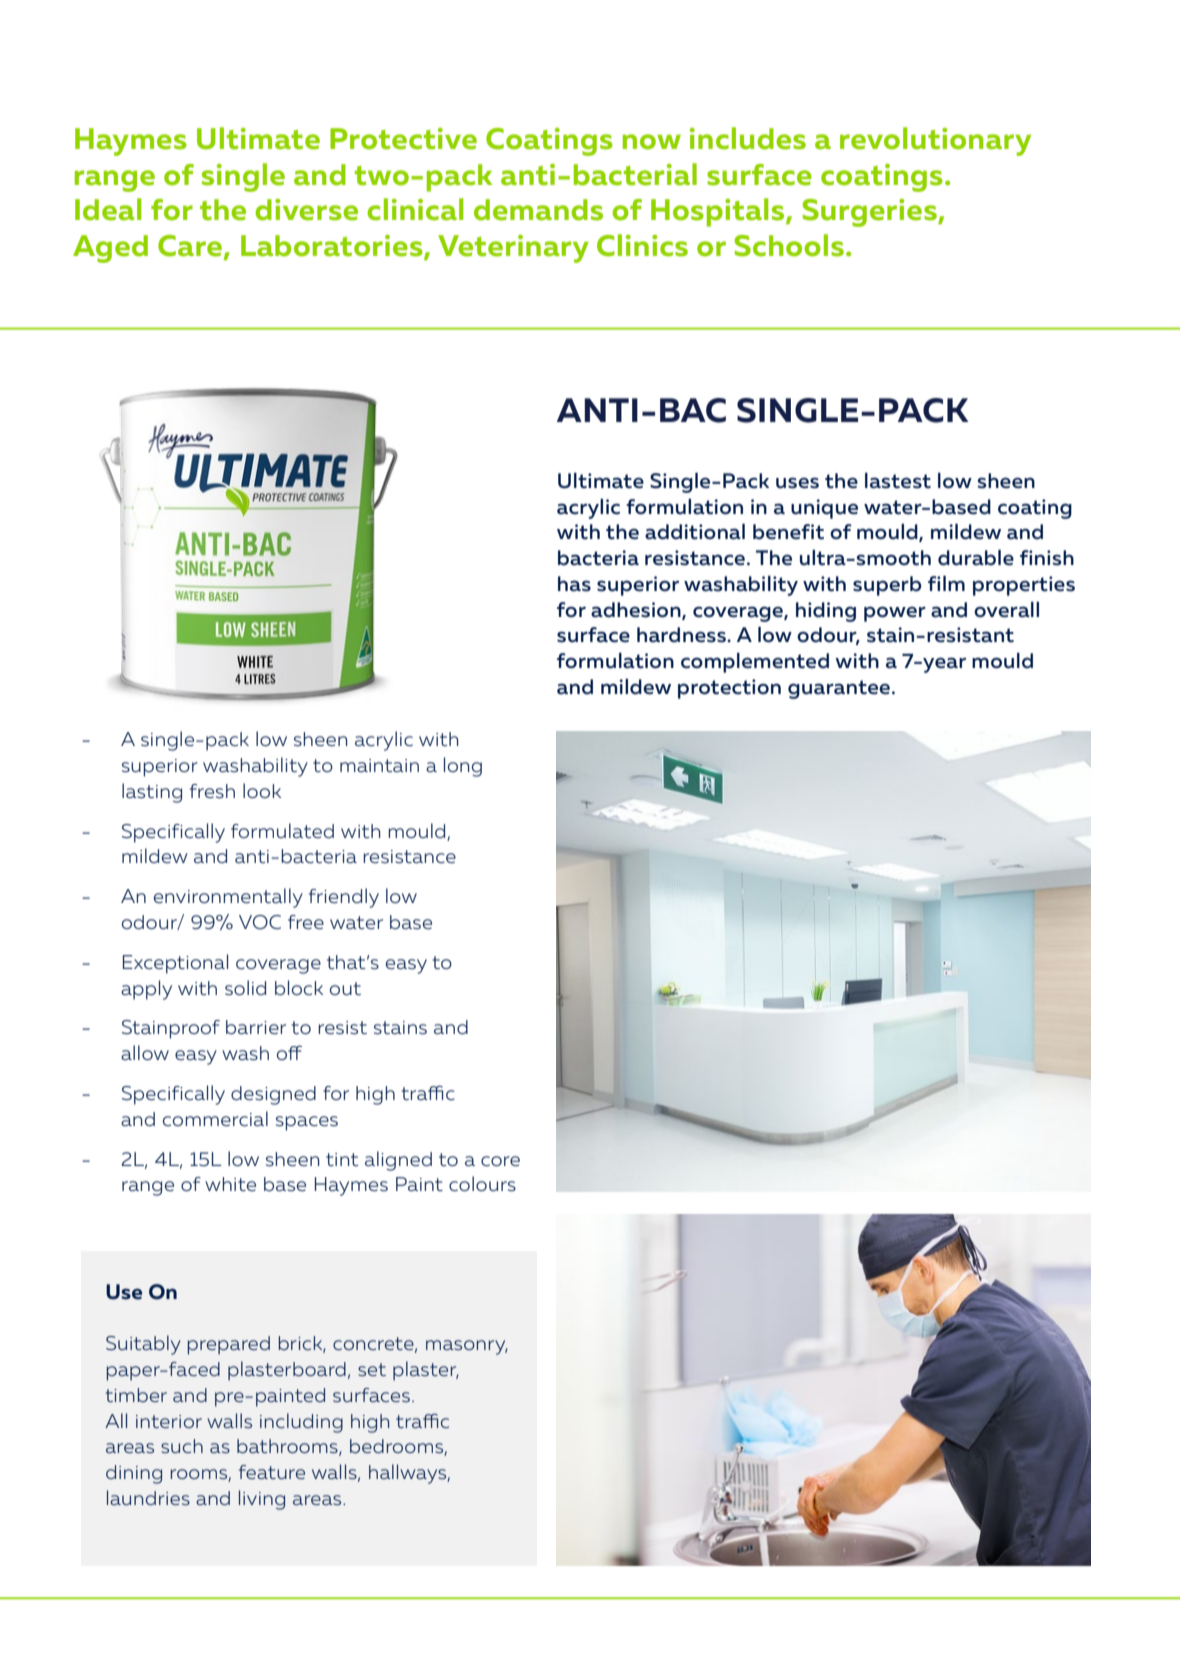  I want to click on Care, so click(191, 247).
